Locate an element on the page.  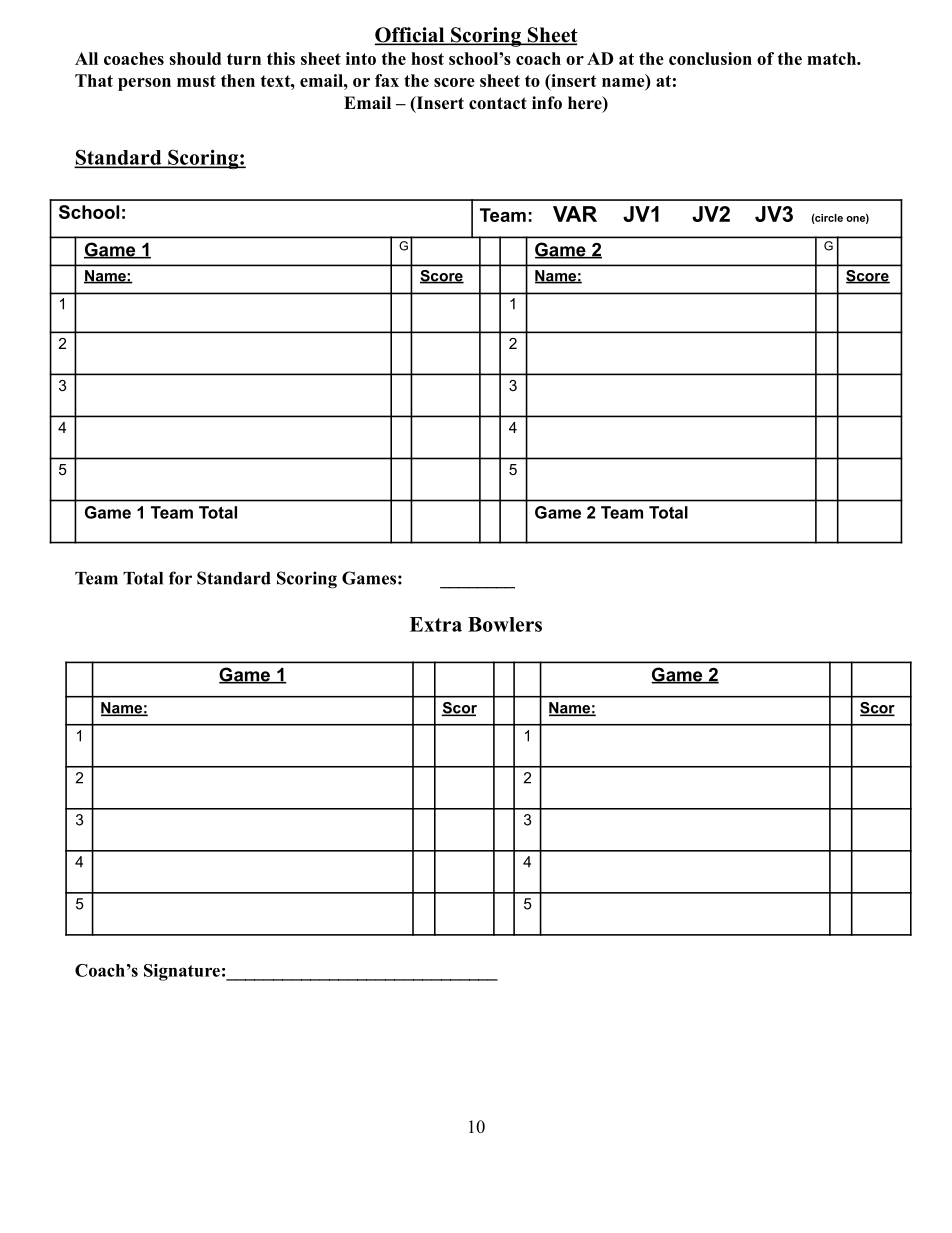
info is located at coordinates (547, 103).
